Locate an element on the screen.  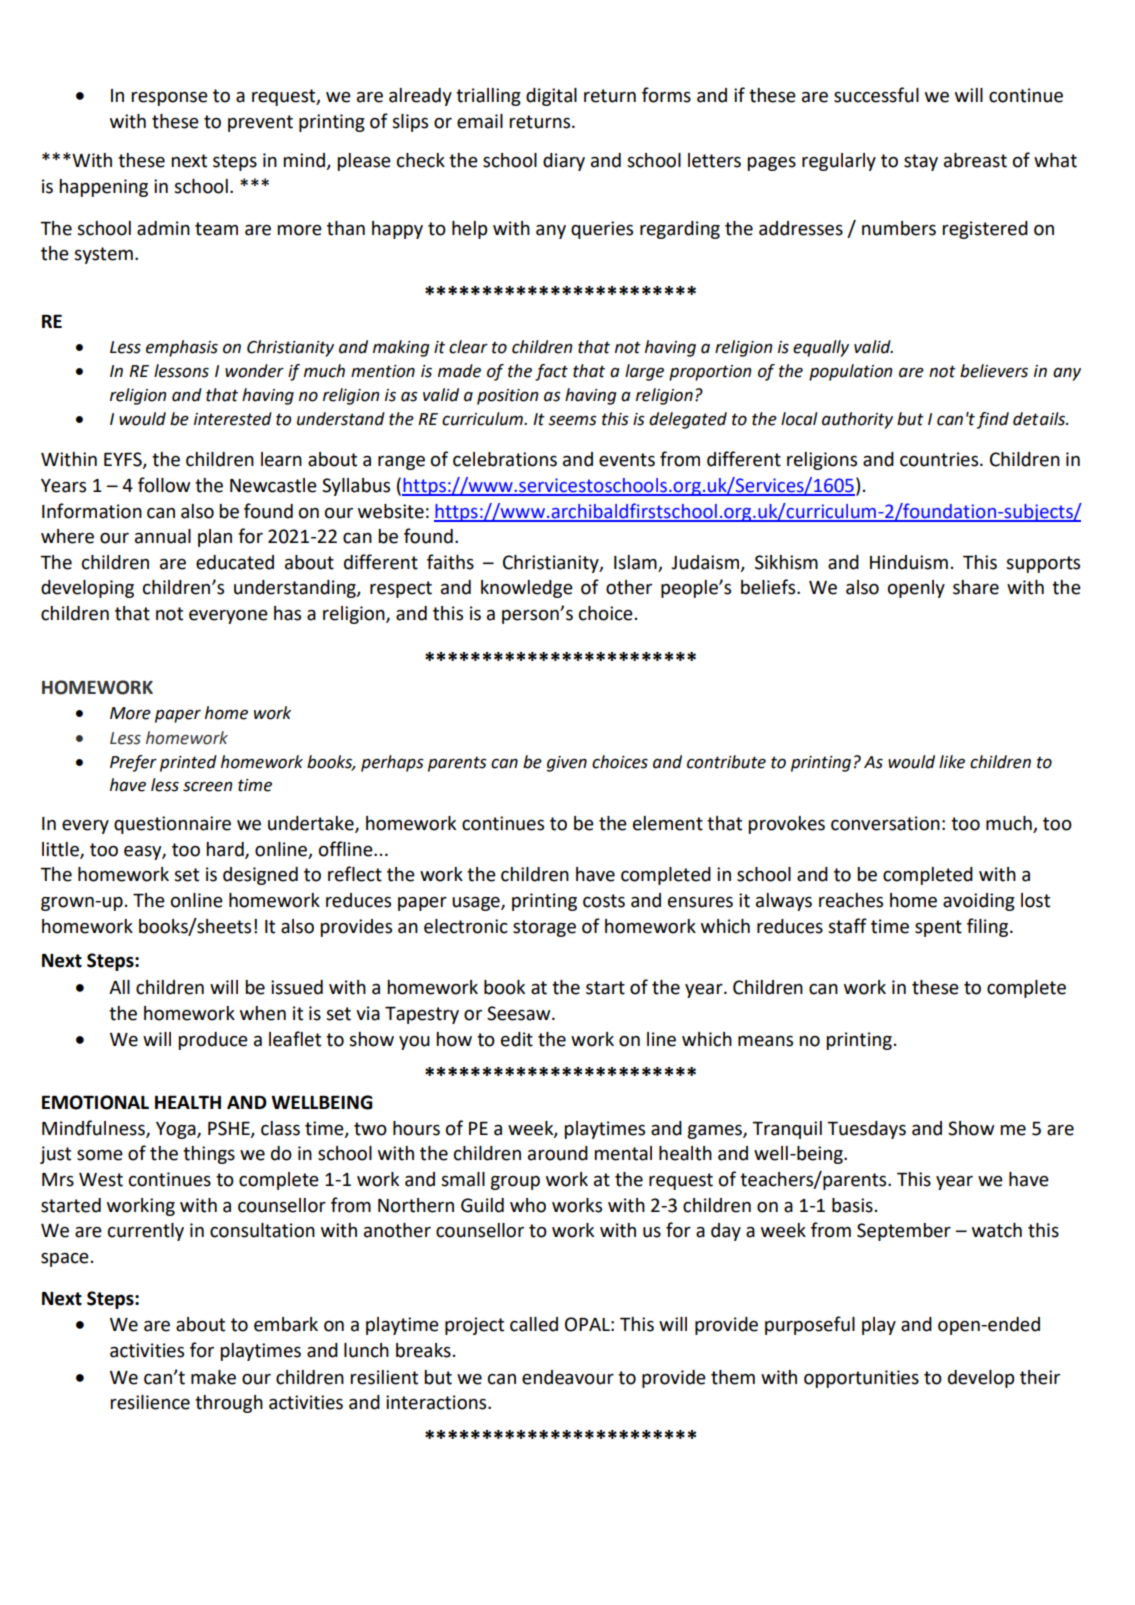
Hinduism is located at coordinates (909, 562).
